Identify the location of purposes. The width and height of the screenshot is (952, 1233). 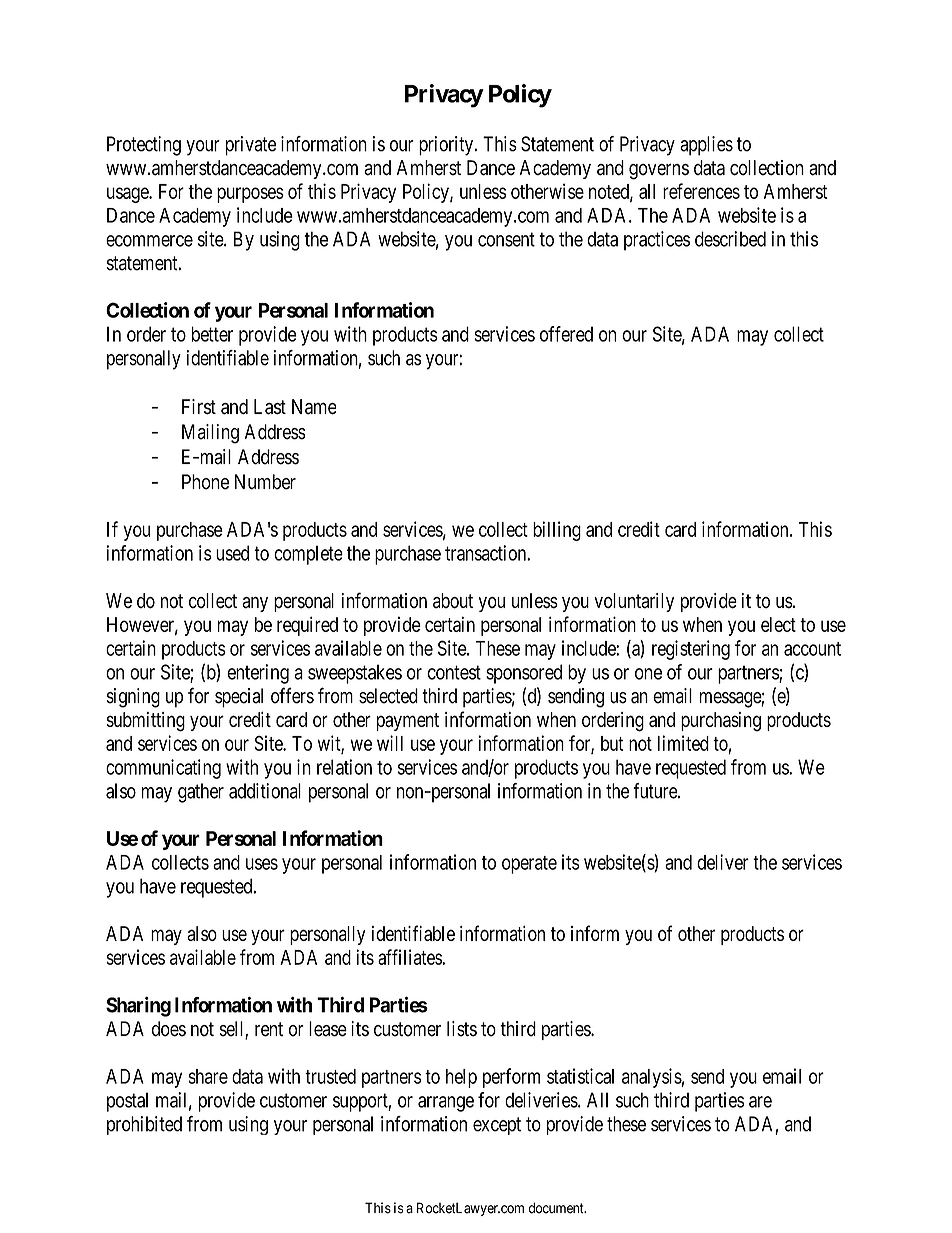
(250, 195).
